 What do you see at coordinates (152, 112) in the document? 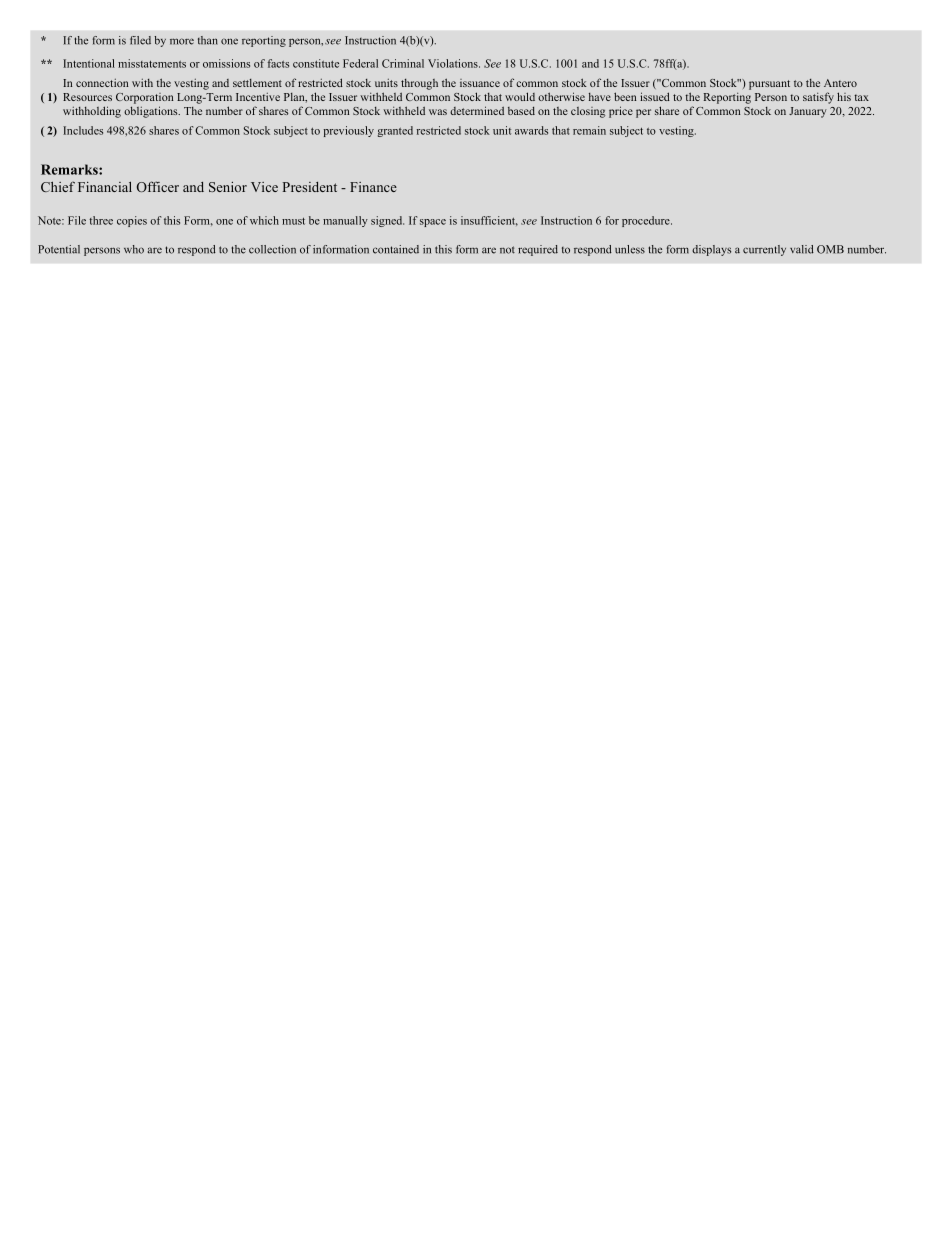
I see `obligations` at bounding box center [152, 112].
